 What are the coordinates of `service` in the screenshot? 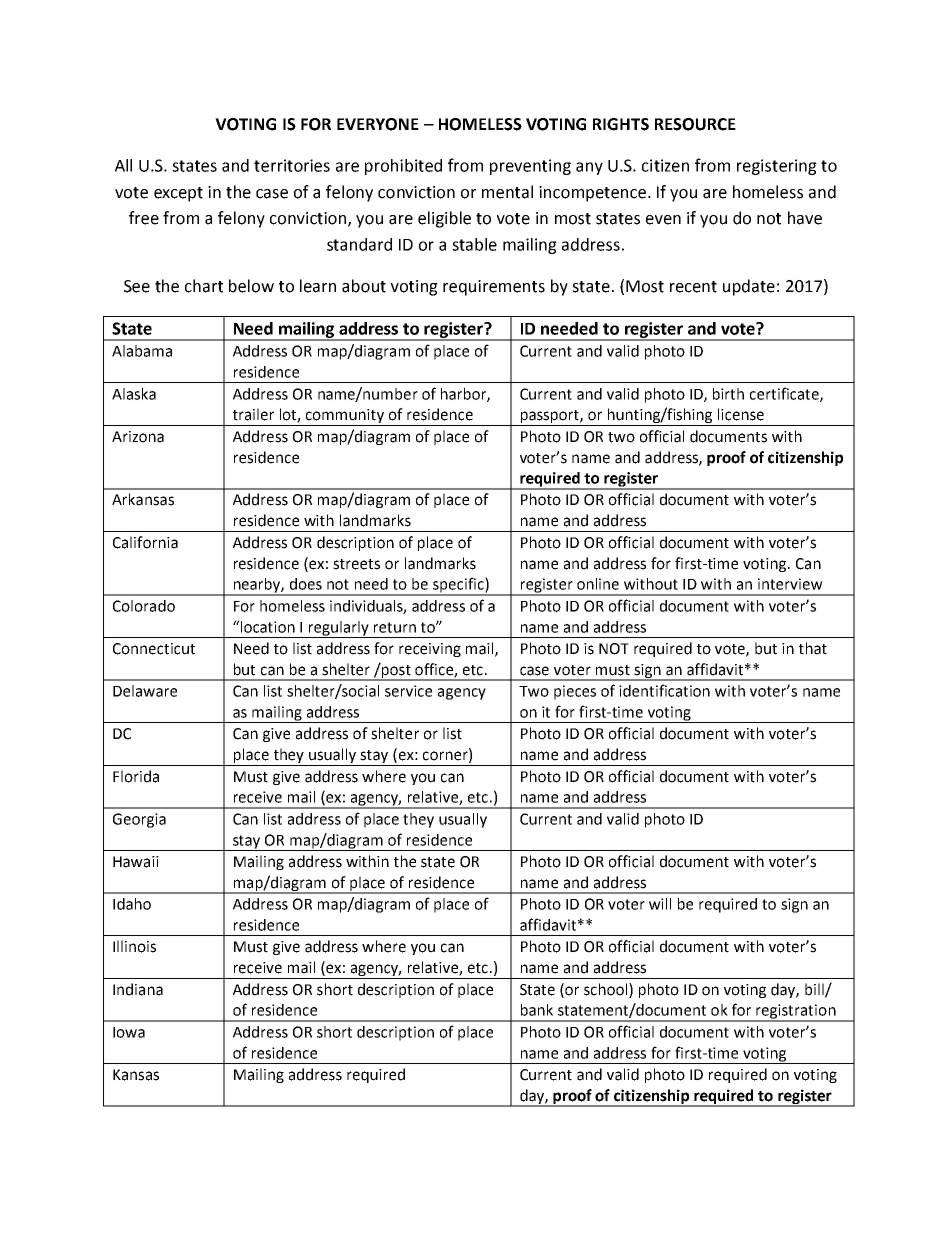 It's located at (408, 691).
